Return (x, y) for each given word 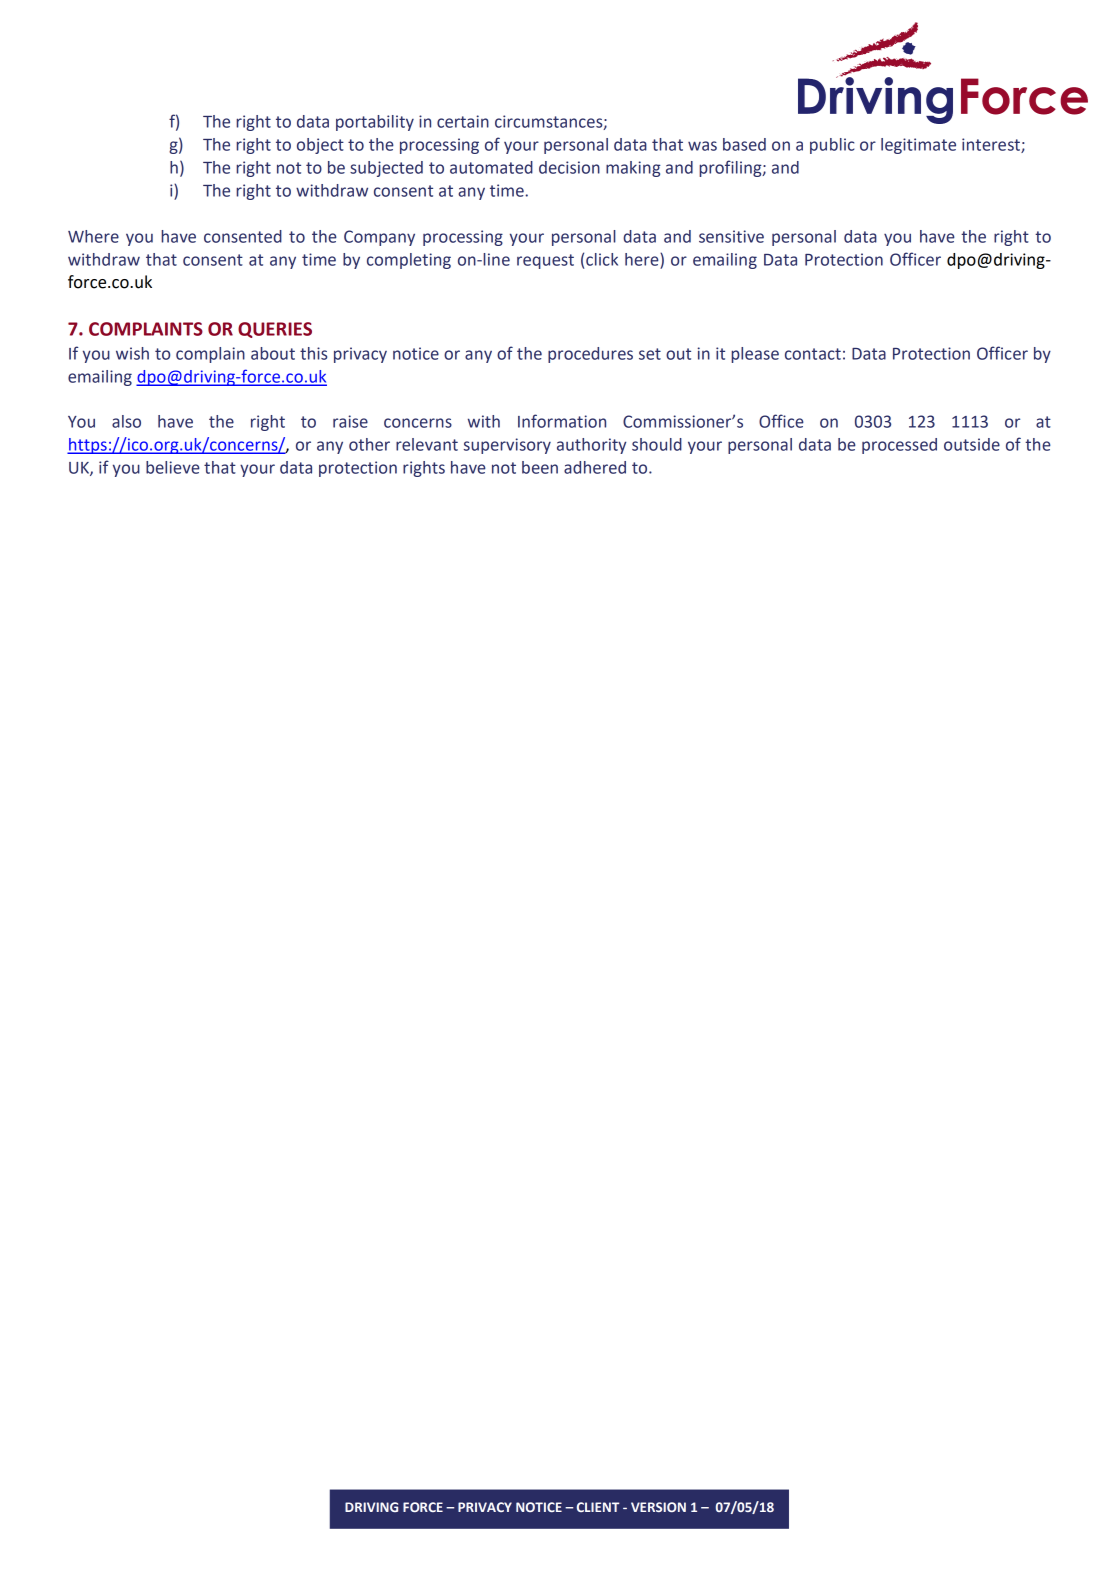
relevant (427, 444)
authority (591, 446)
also (126, 421)
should (657, 444)
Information (562, 421)
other (369, 444)
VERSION (658, 1507)
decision (569, 167)
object (320, 146)
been (540, 467)
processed (899, 446)
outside (972, 444)
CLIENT (598, 1507)
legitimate (918, 146)
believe (173, 467)
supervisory (507, 446)
